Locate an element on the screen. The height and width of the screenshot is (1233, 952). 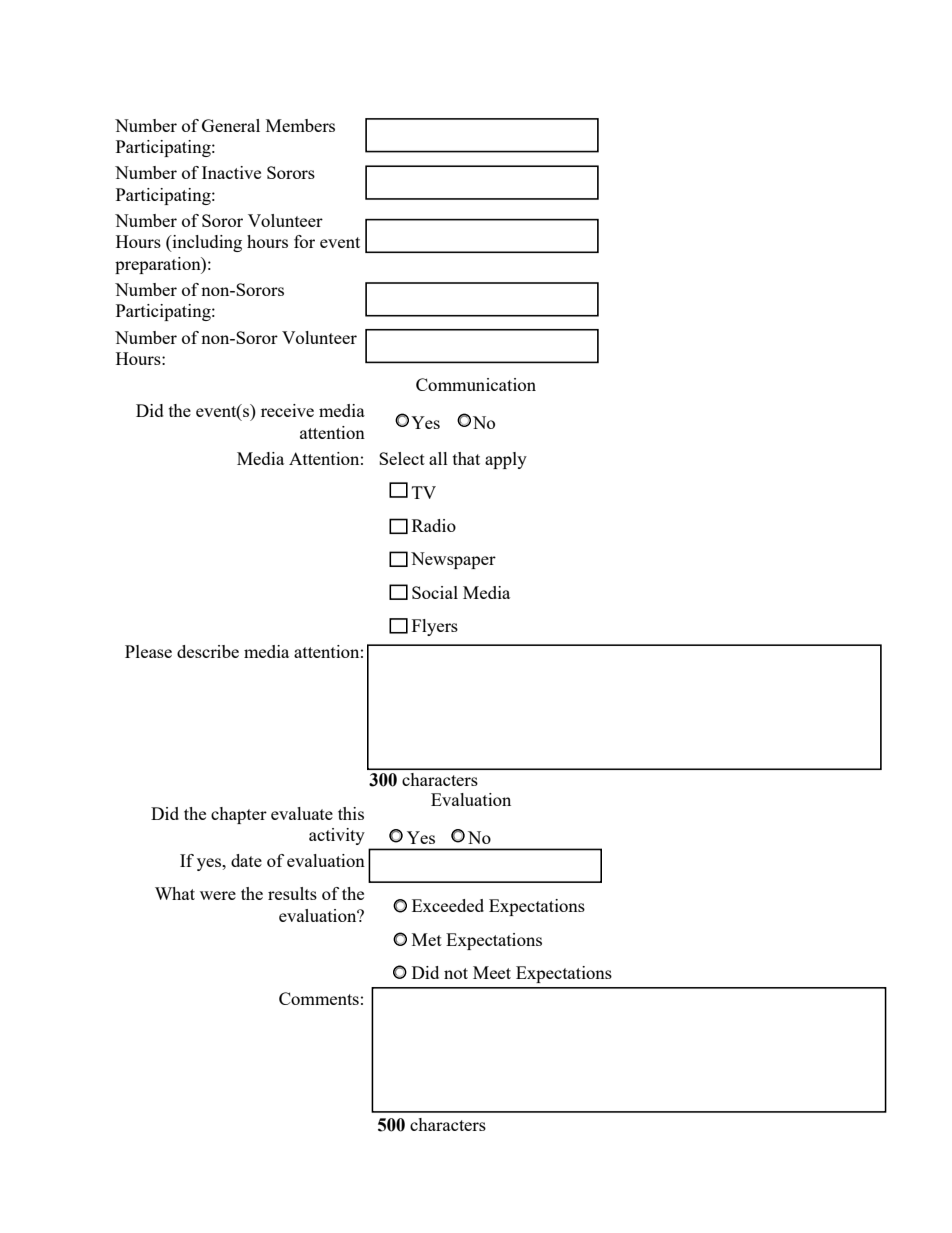
Comments is located at coordinates (319, 998).
